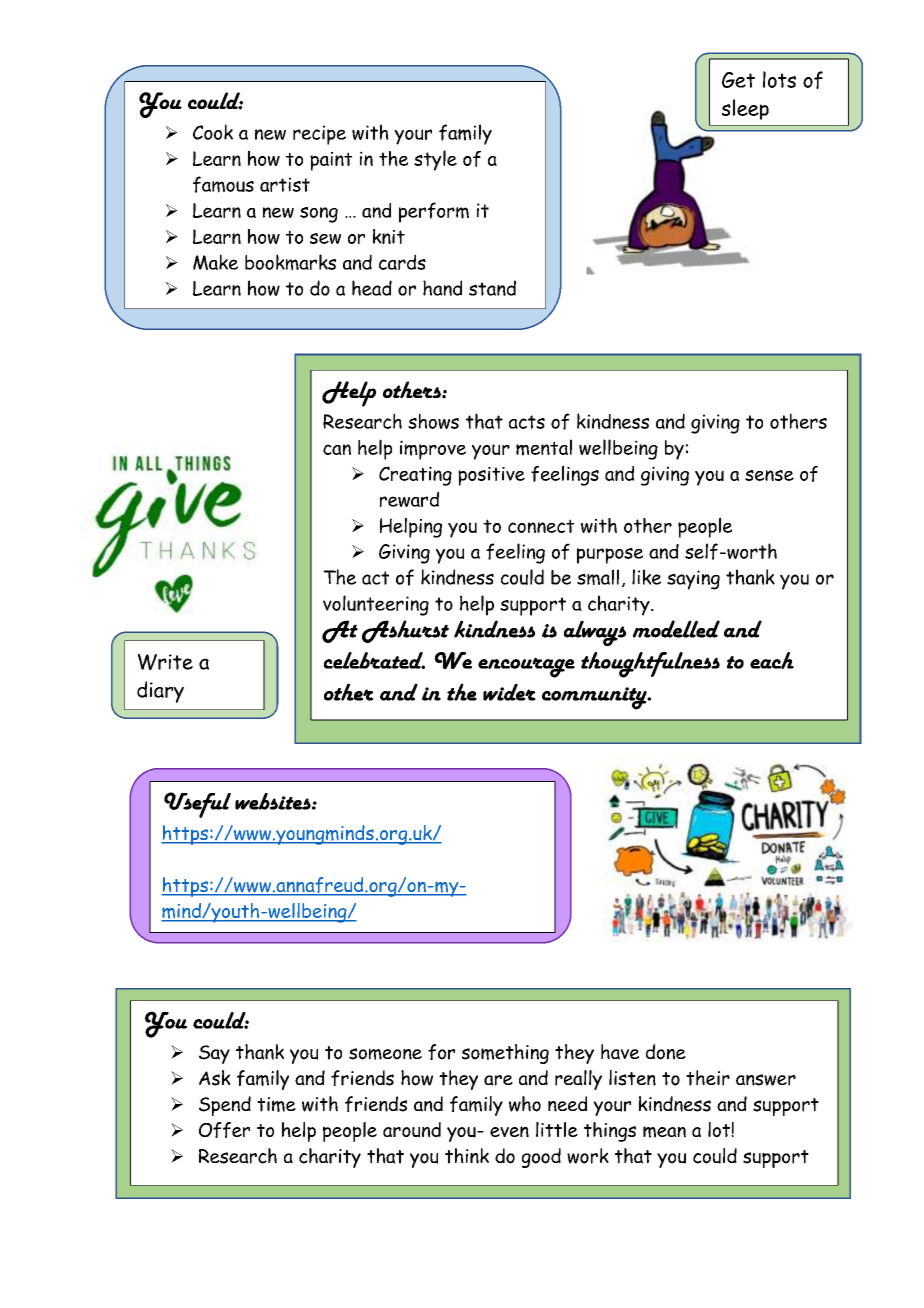 This screenshot has height=1308, width=924. Describe the element at coordinates (224, 1130) in the screenshot. I see `Offer` at that location.
